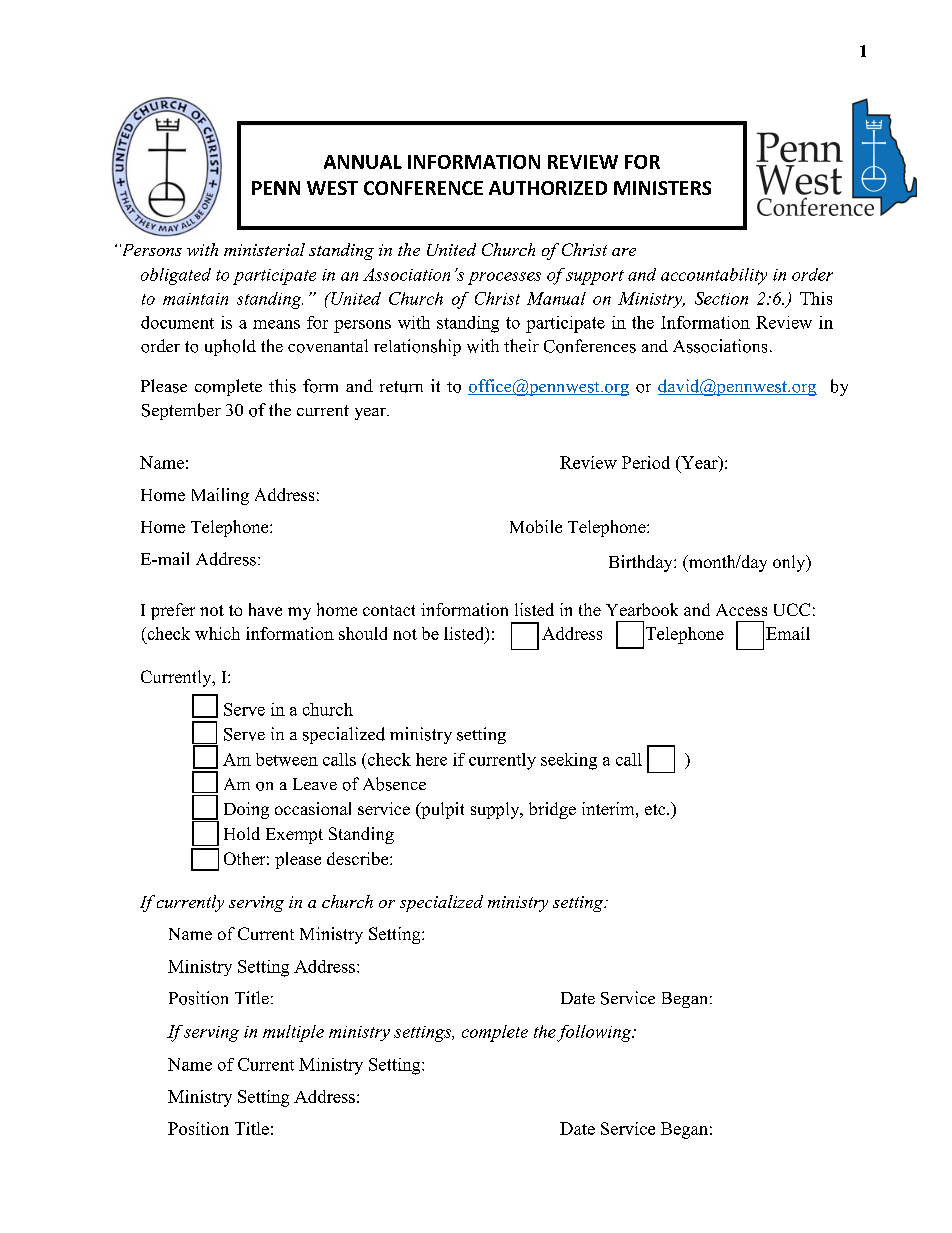  I want to click on ministerial, so click(264, 249).
